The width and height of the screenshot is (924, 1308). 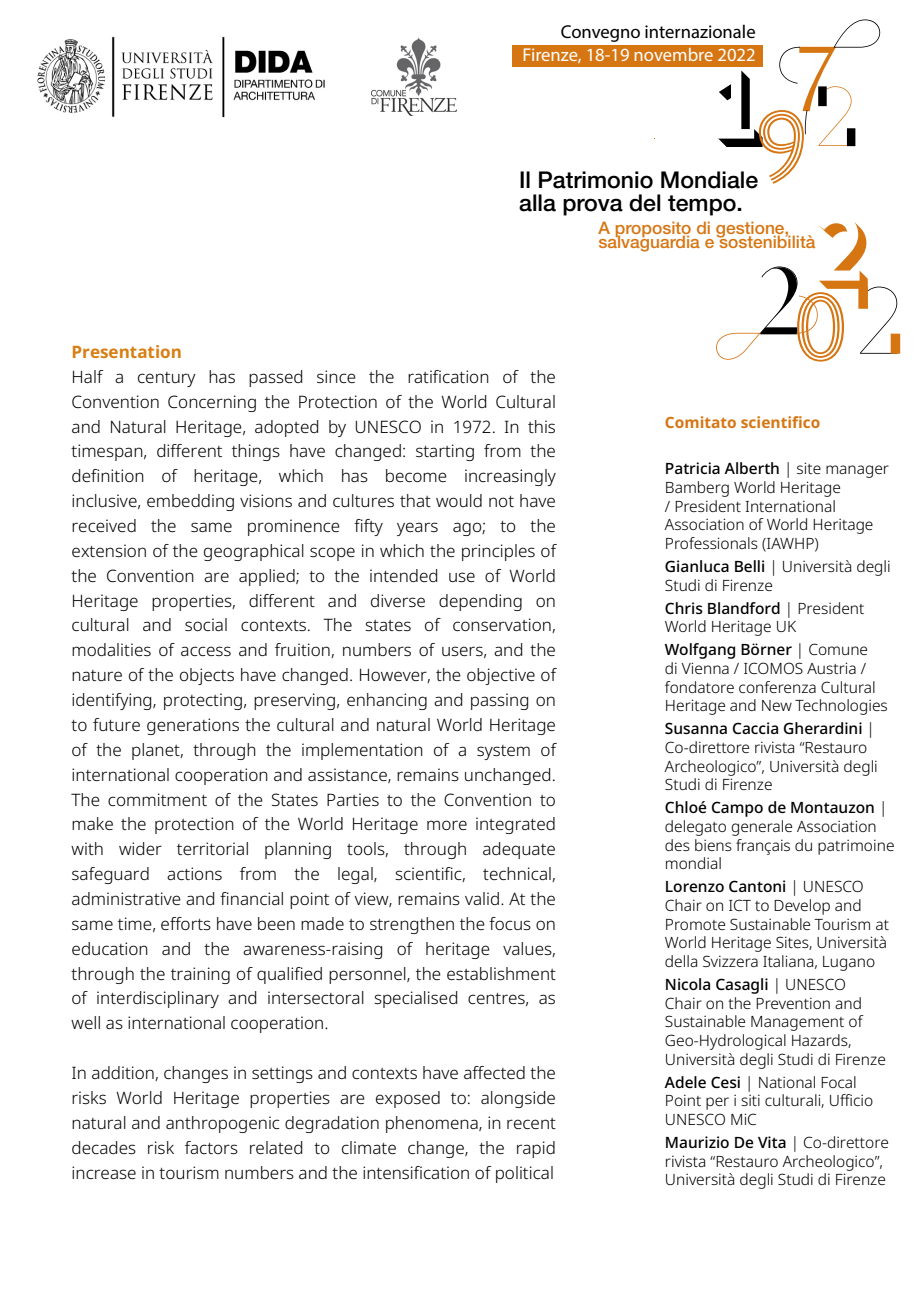 I want to click on protecting, so click(x=203, y=701).
